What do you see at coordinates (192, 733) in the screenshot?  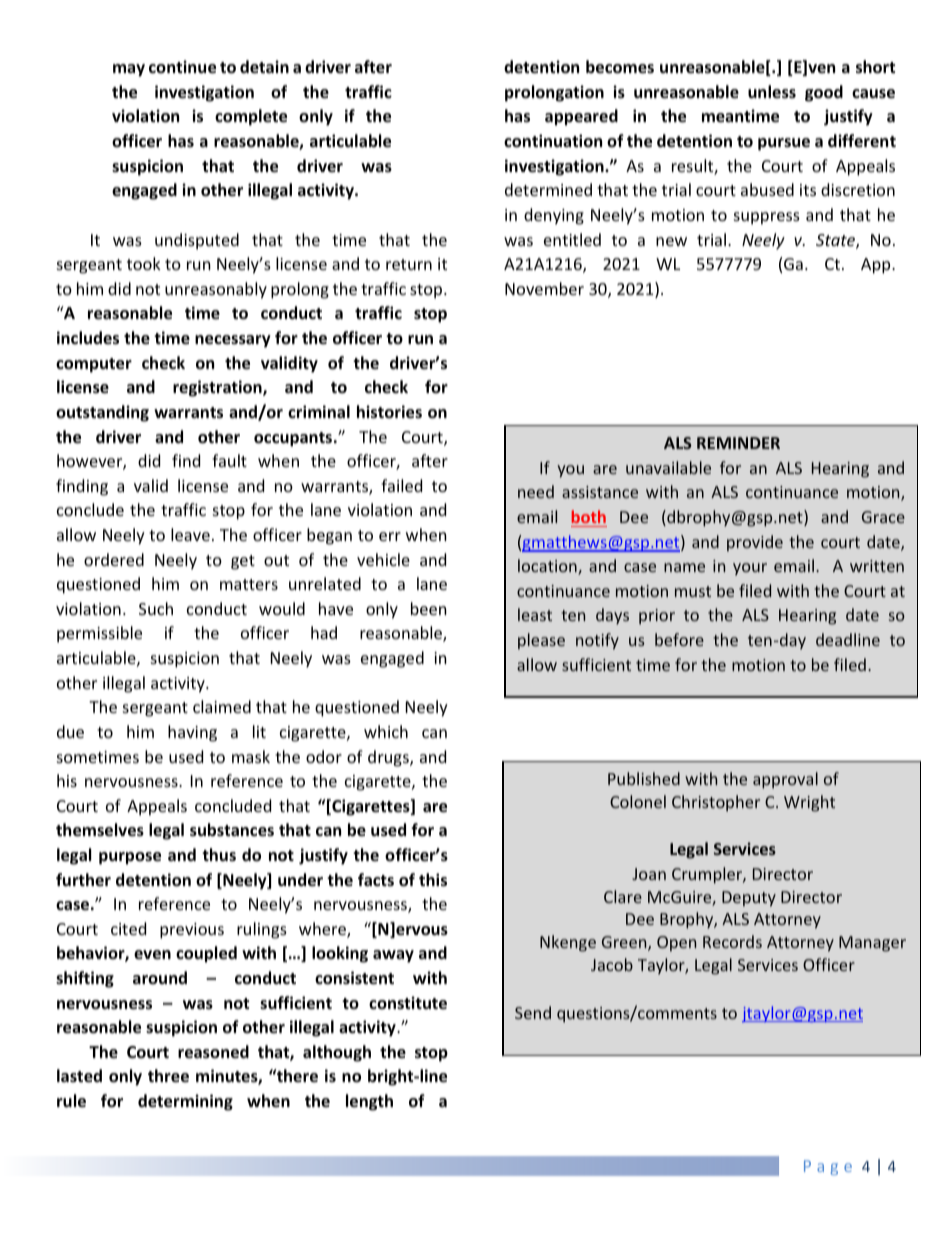 I see `having` at bounding box center [192, 733].
